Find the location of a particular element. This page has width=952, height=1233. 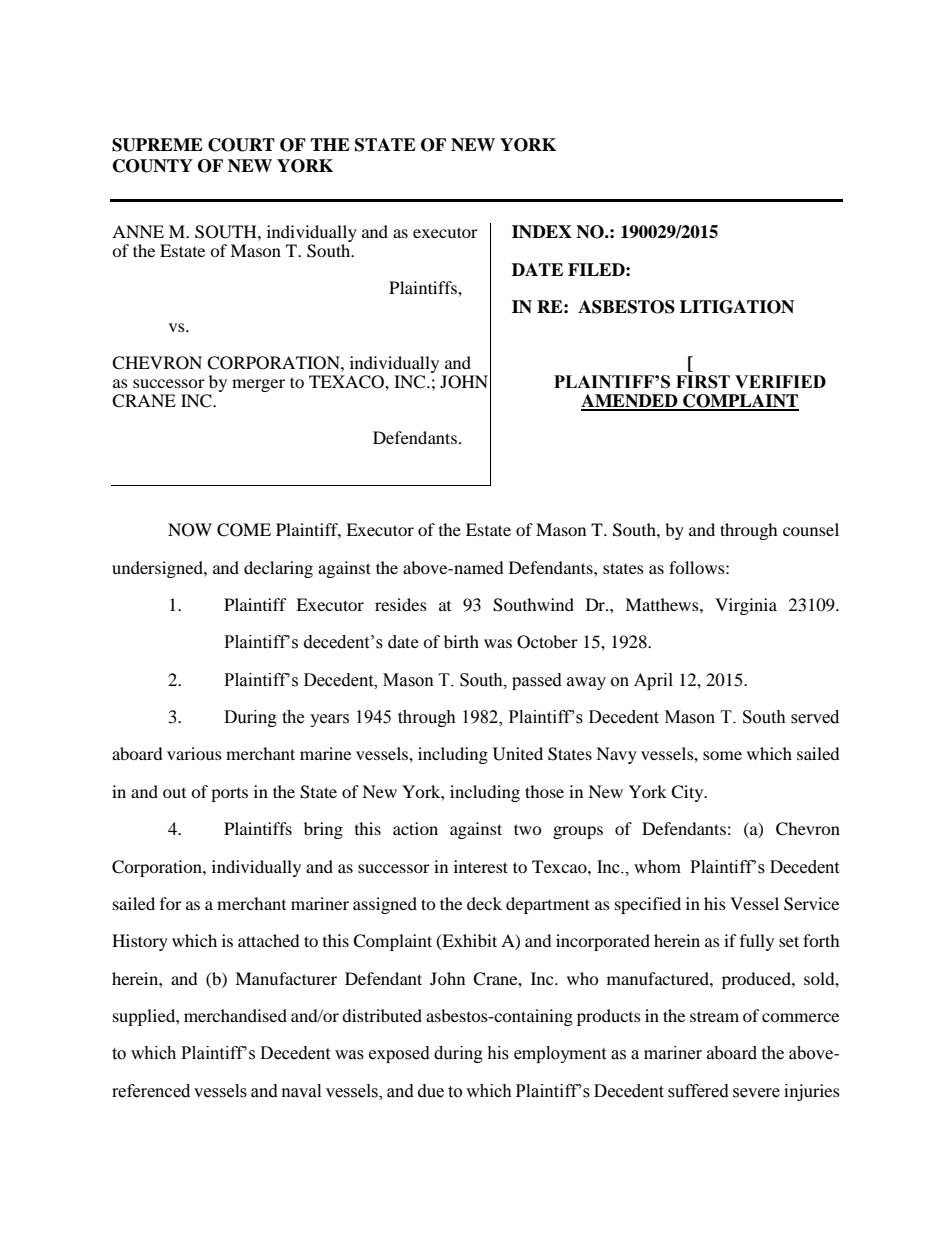

merchandised is located at coordinates (235, 1015).
